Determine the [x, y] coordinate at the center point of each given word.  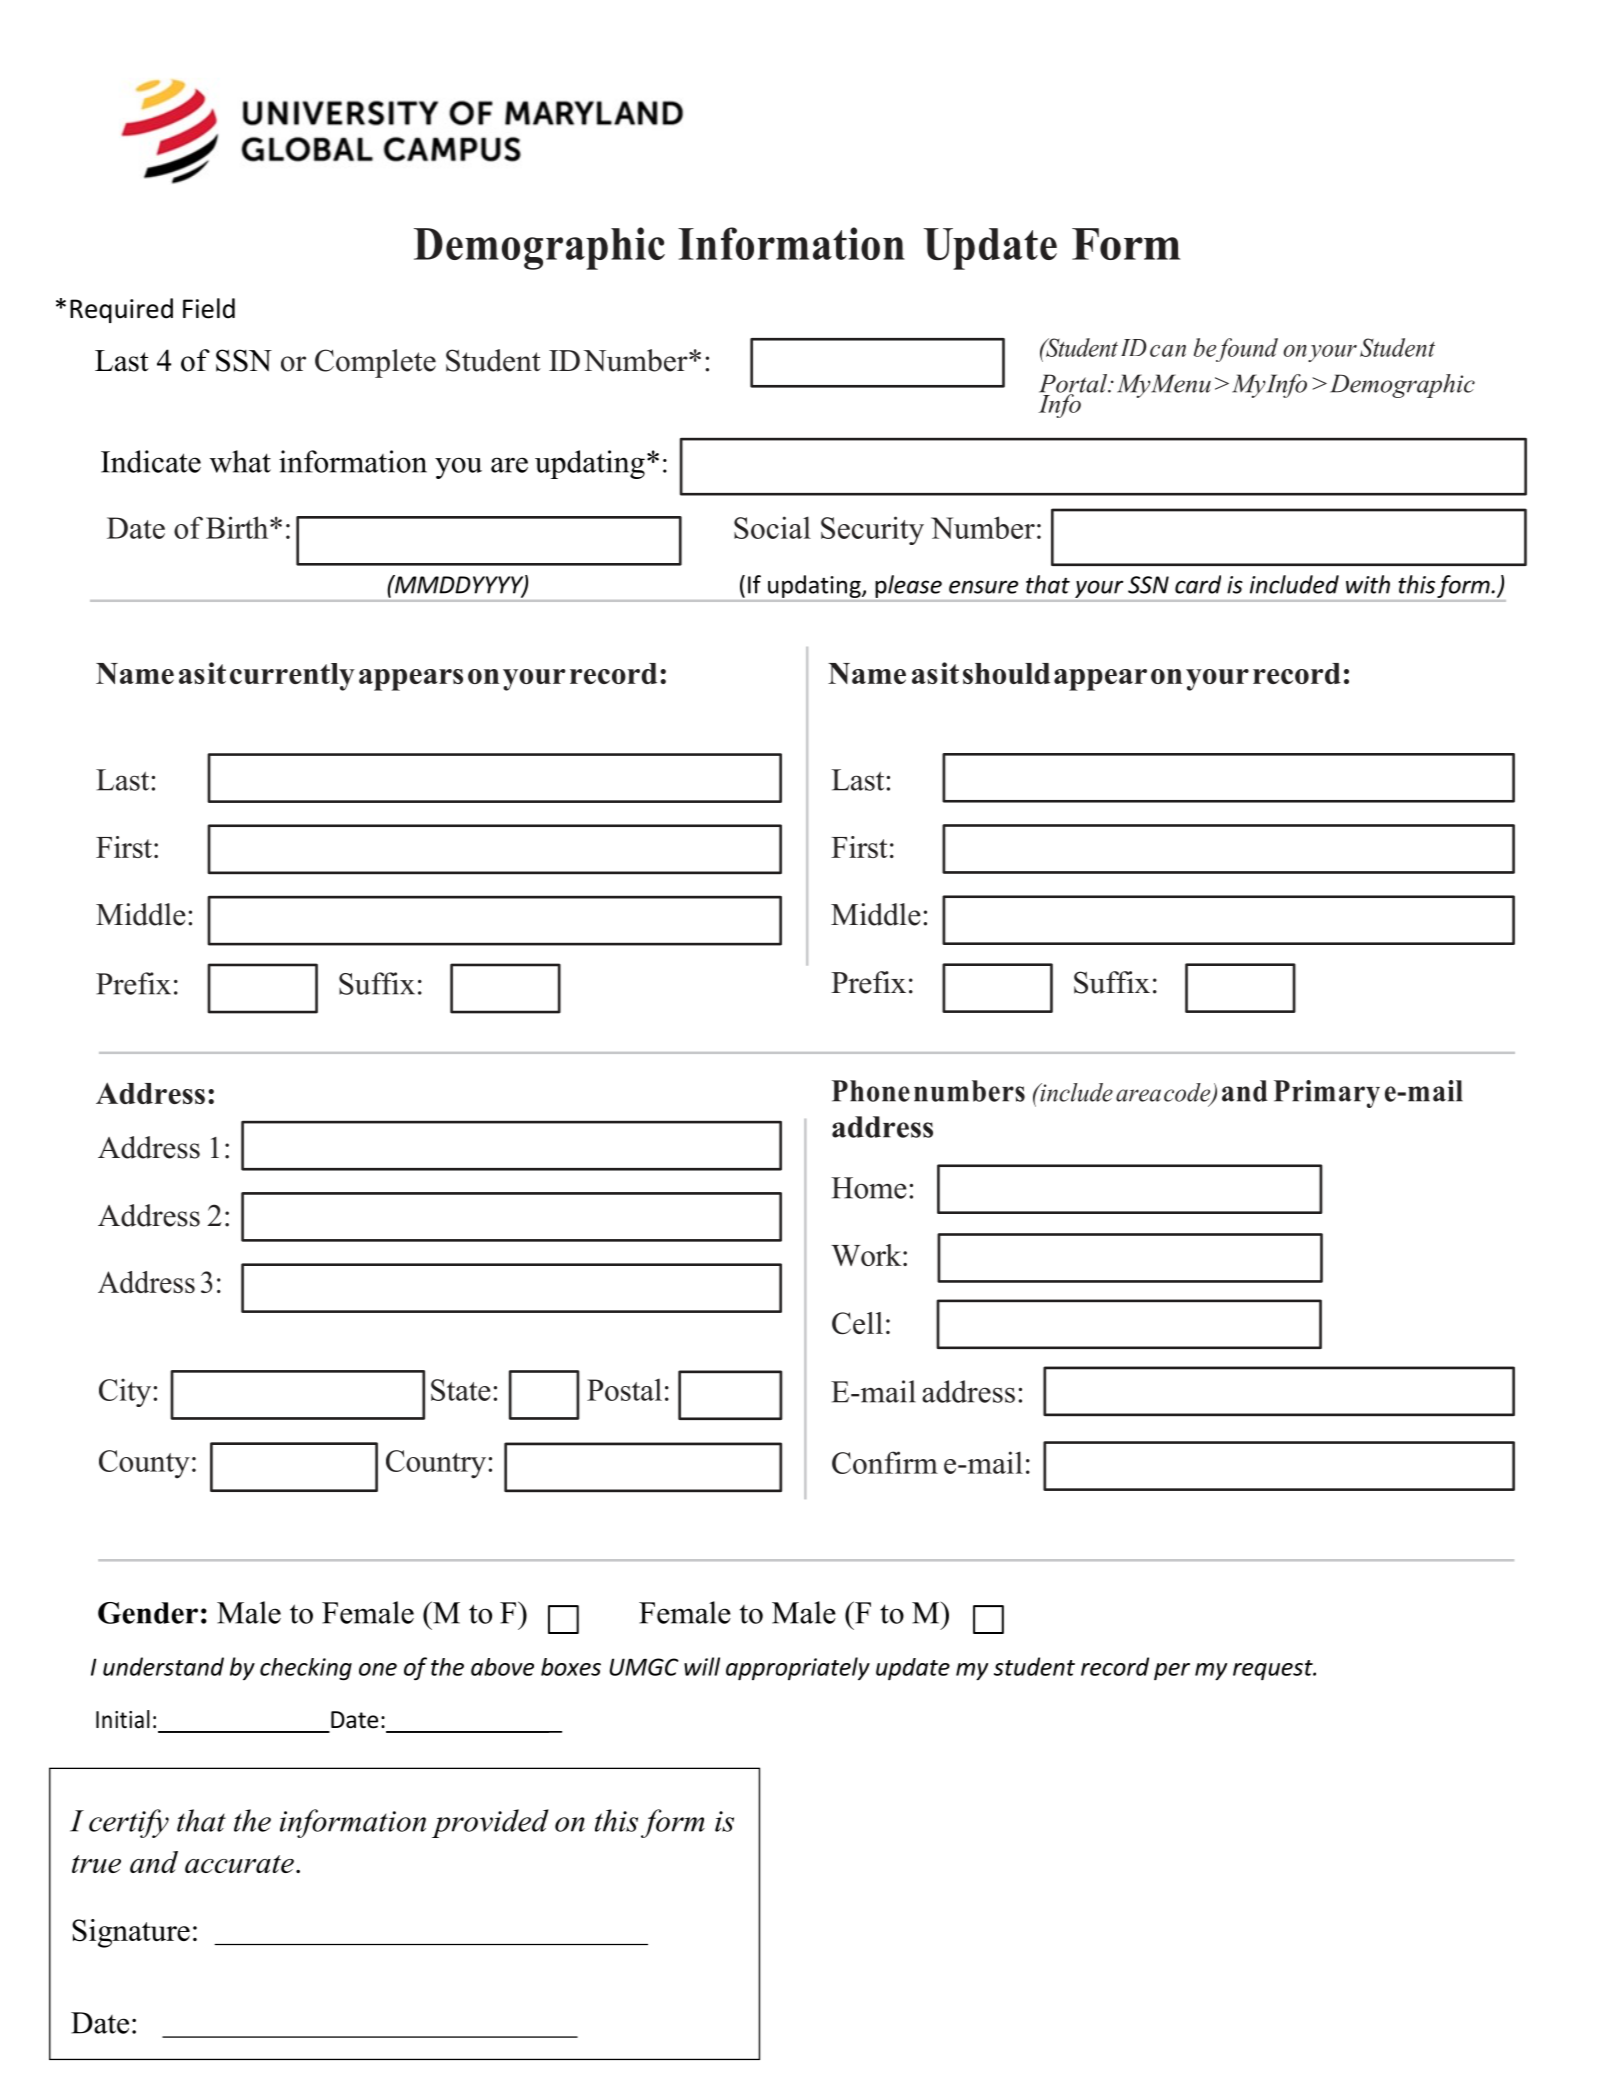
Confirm [885, 1462]
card [1198, 584]
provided [490, 1823]
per [1172, 1671]
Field [209, 308]
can [1168, 351]
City [125, 1392]
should [1006, 673]
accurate [239, 1864]
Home [869, 1188]
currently [292, 677]
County [144, 1464]
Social [772, 527]
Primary [1327, 1094]
